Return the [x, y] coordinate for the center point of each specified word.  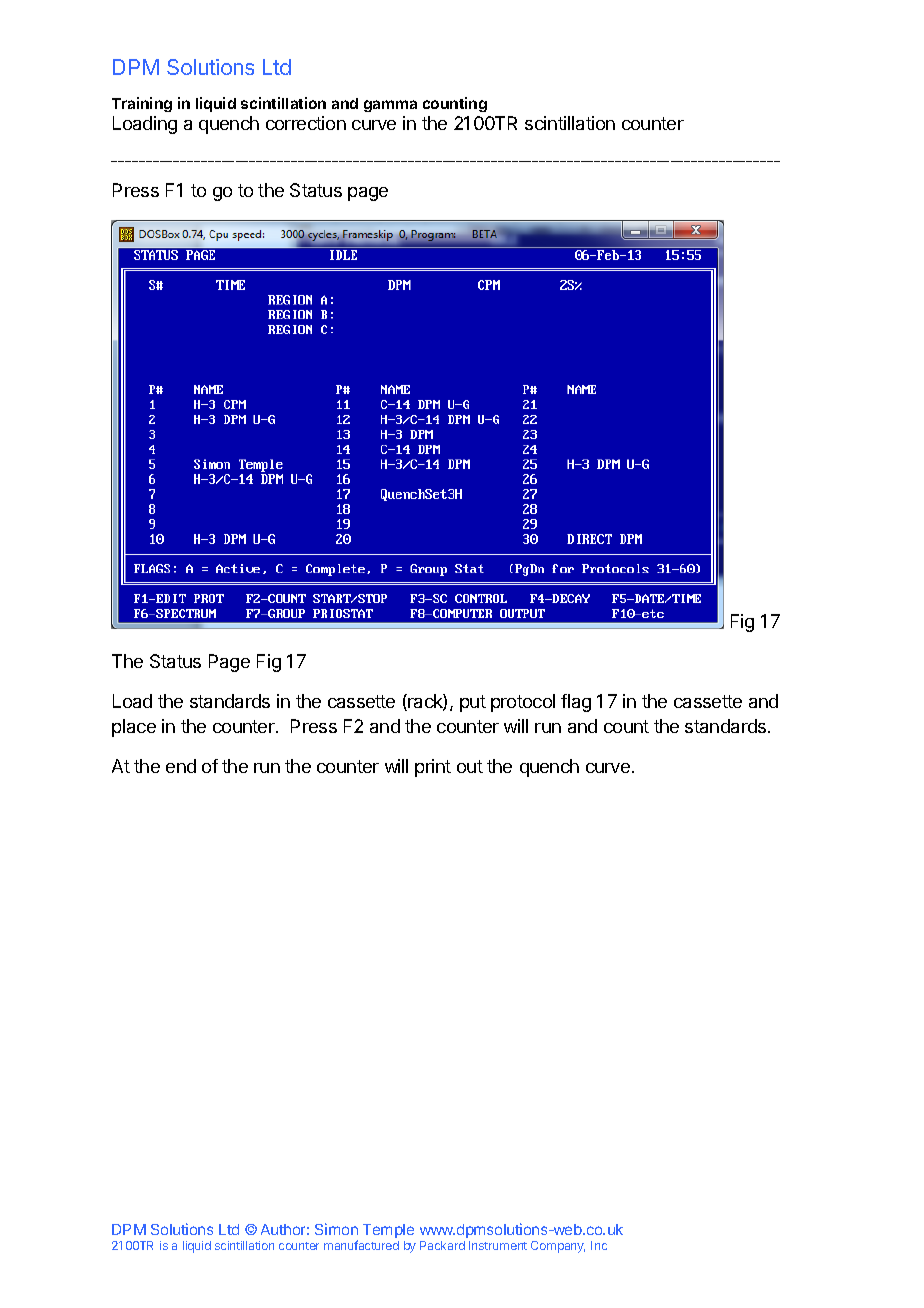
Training [142, 104]
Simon [336, 1229]
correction [306, 123]
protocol [523, 703]
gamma [390, 106]
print [433, 768]
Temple [388, 1231]
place [134, 728]
